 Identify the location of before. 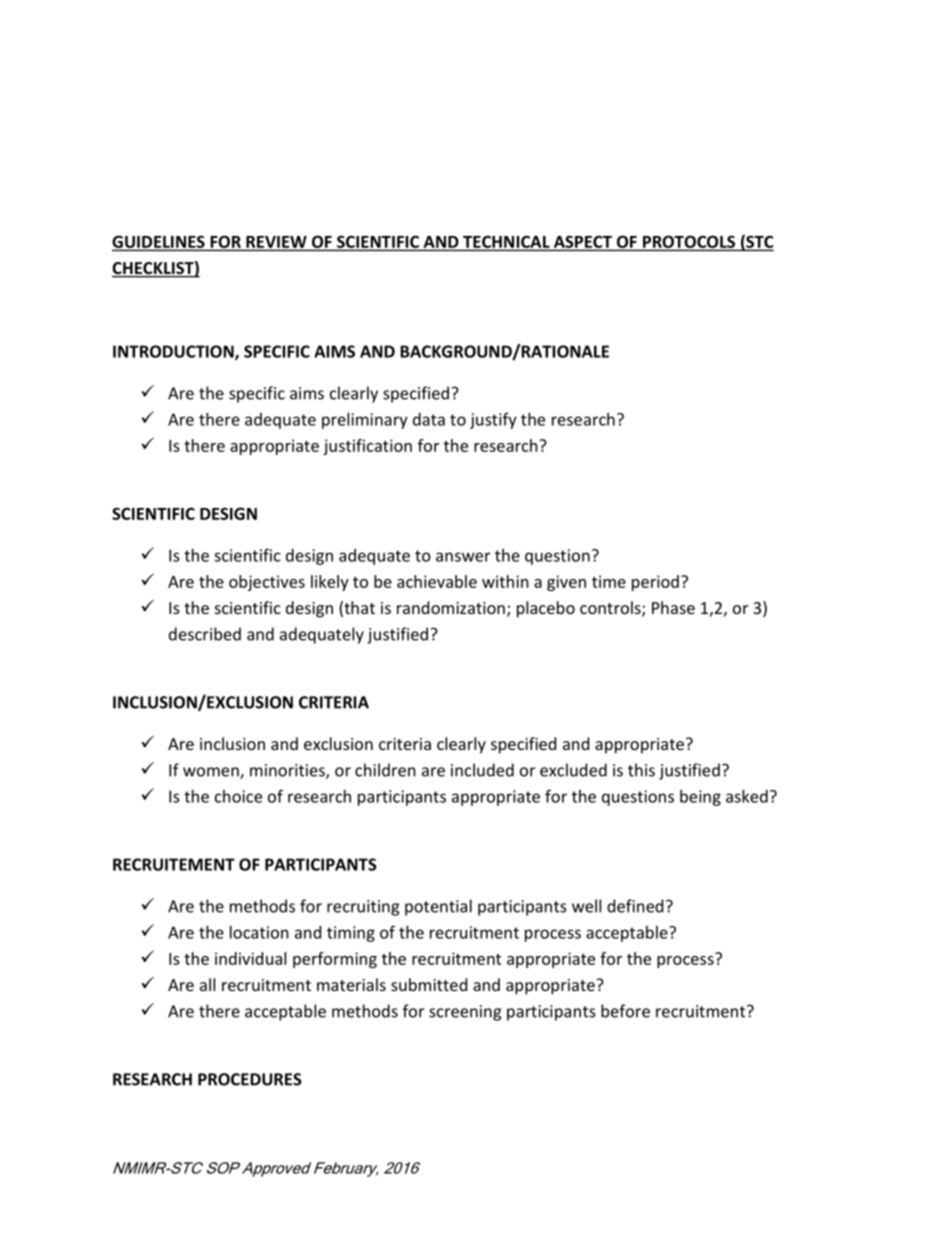
(625, 1011).
